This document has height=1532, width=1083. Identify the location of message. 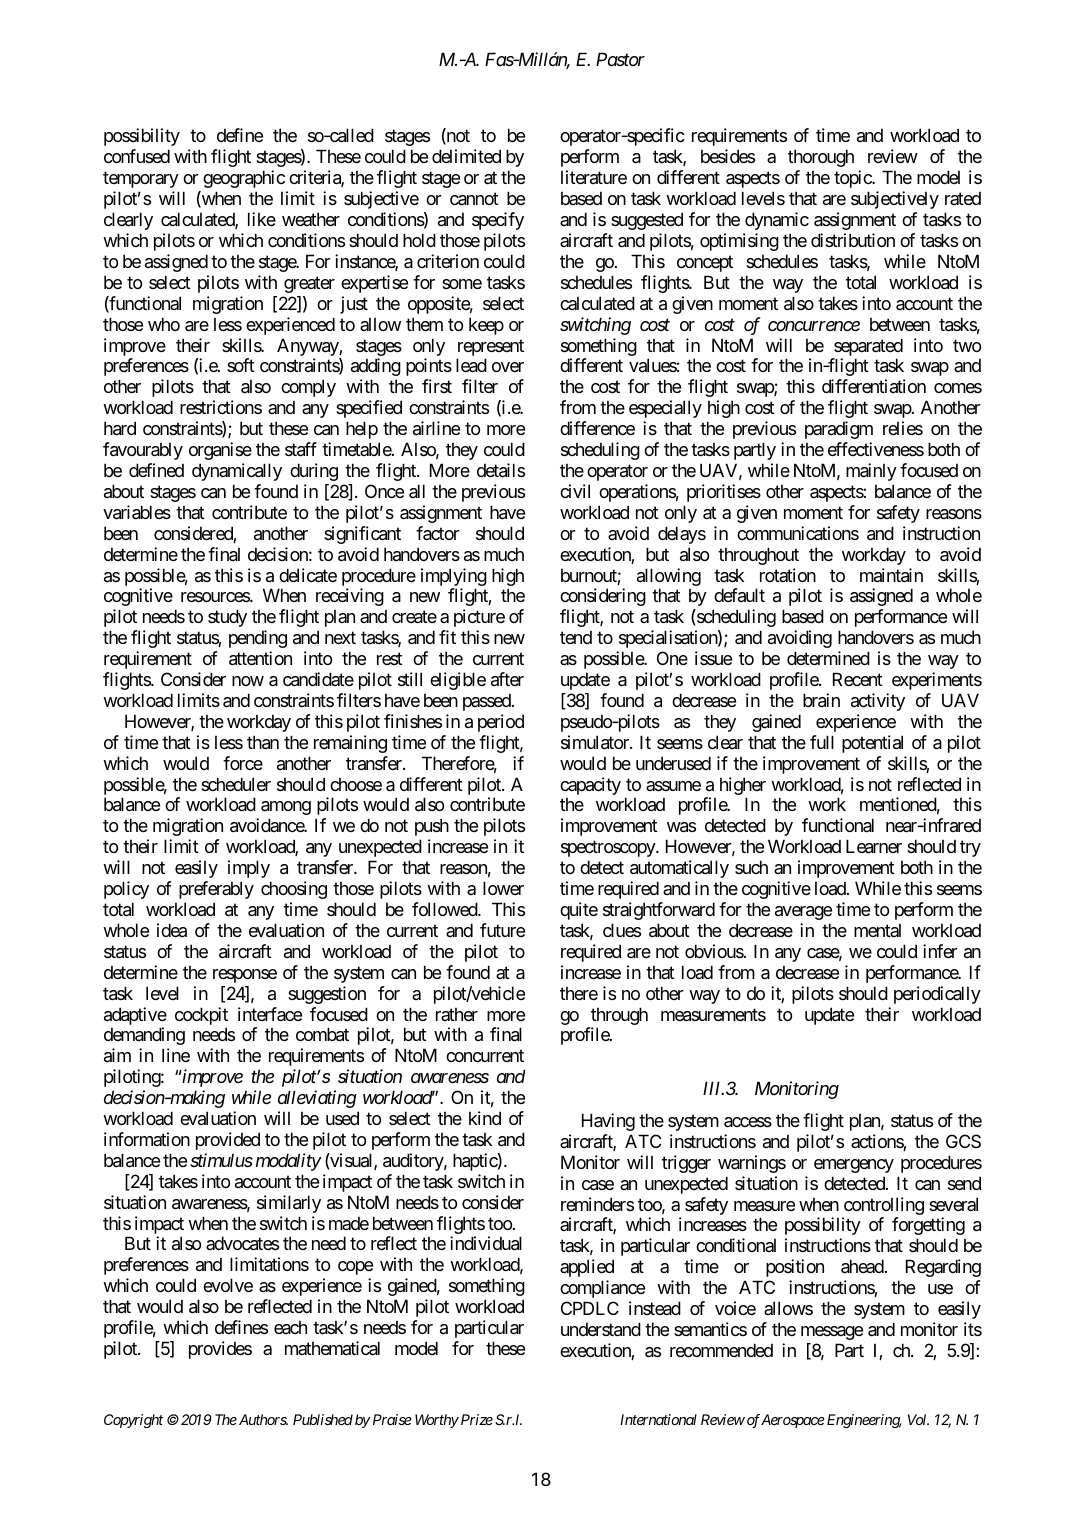
(832, 1333).
